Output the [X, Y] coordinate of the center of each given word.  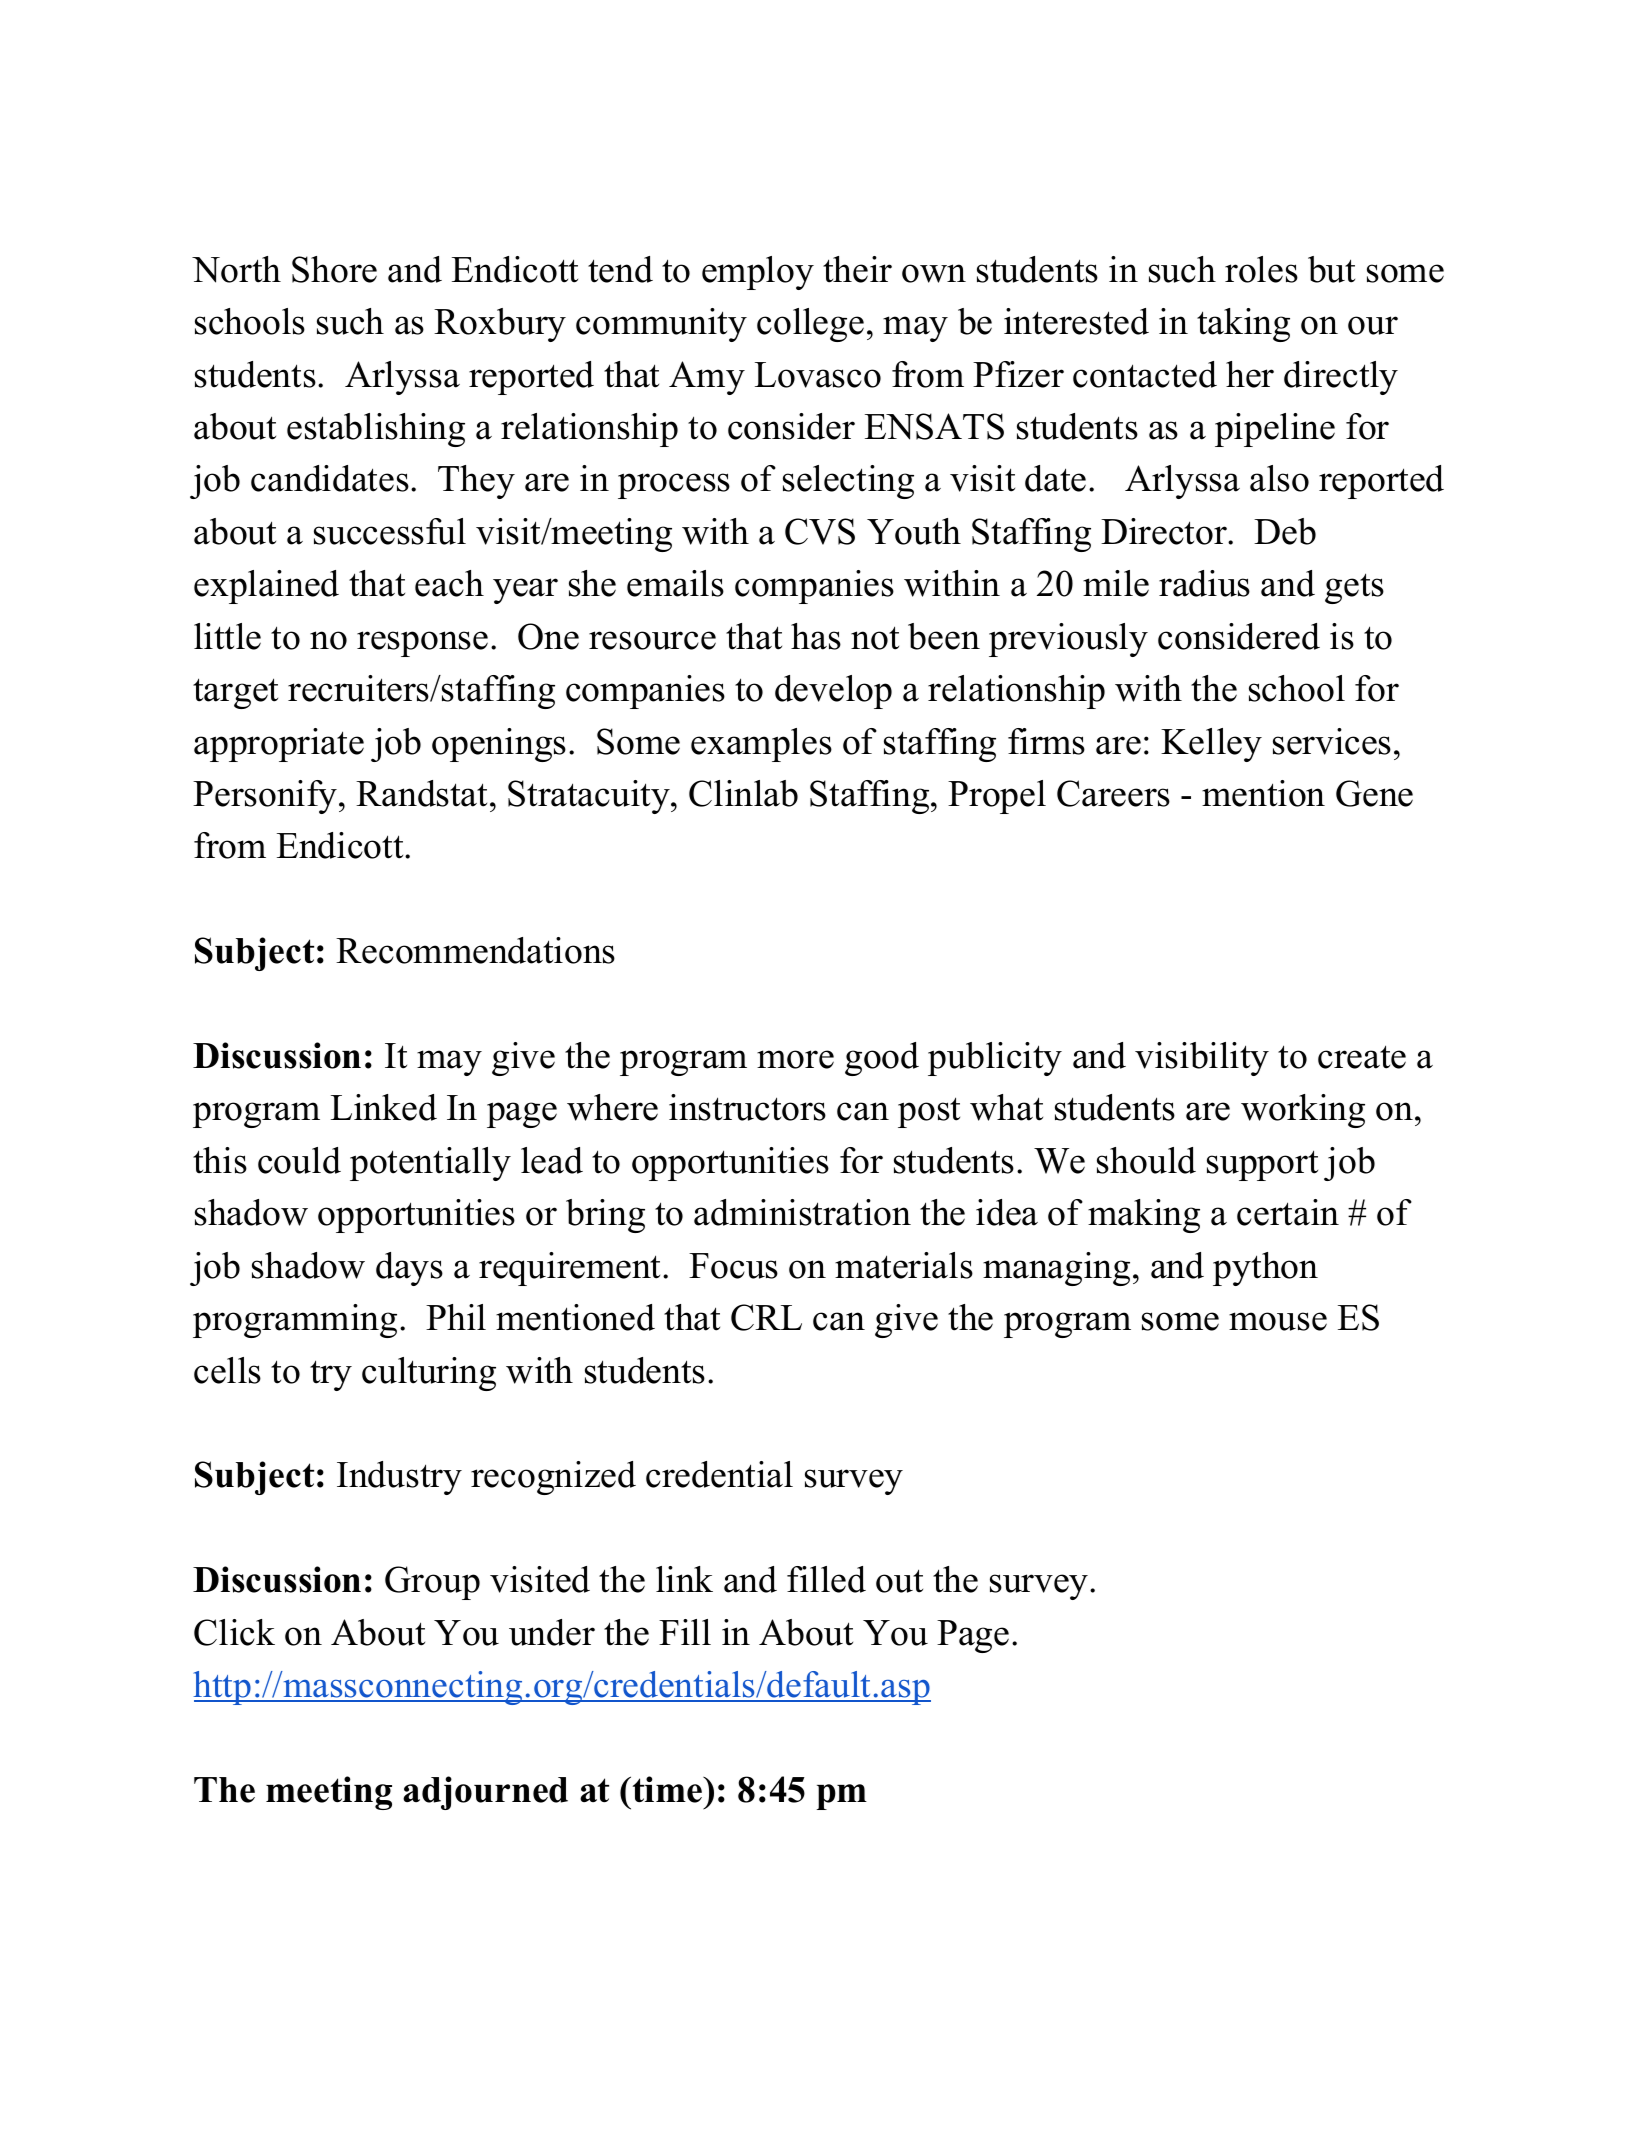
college [810, 325]
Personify [266, 797]
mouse [1278, 1321]
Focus [733, 1266]
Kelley [1211, 745]
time [669, 1789]
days [409, 1269]
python [1265, 1269]
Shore [334, 269]
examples [761, 745]
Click [234, 1632]
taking [1243, 325]
